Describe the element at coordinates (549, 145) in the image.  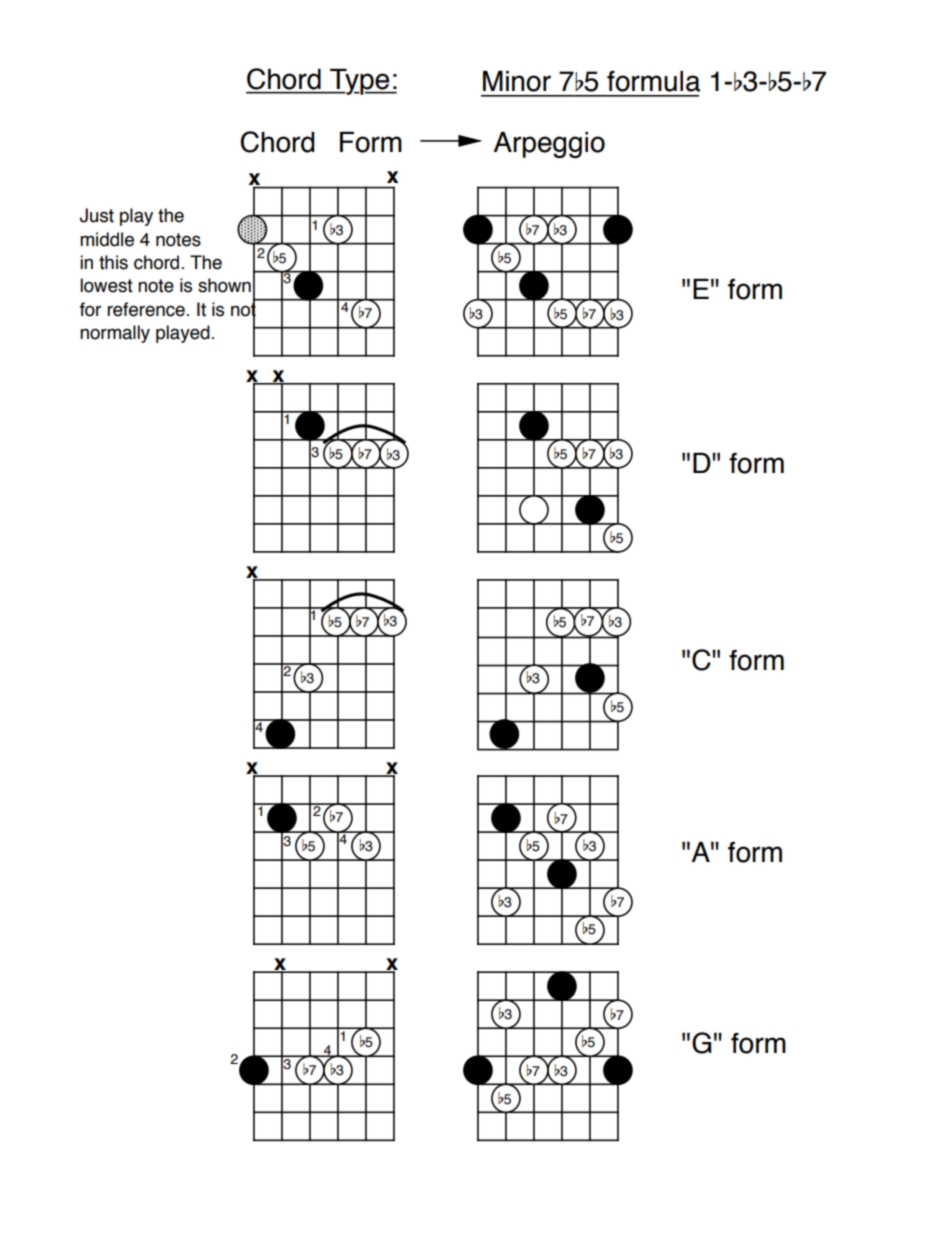
I see `Arpeggio` at that location.
